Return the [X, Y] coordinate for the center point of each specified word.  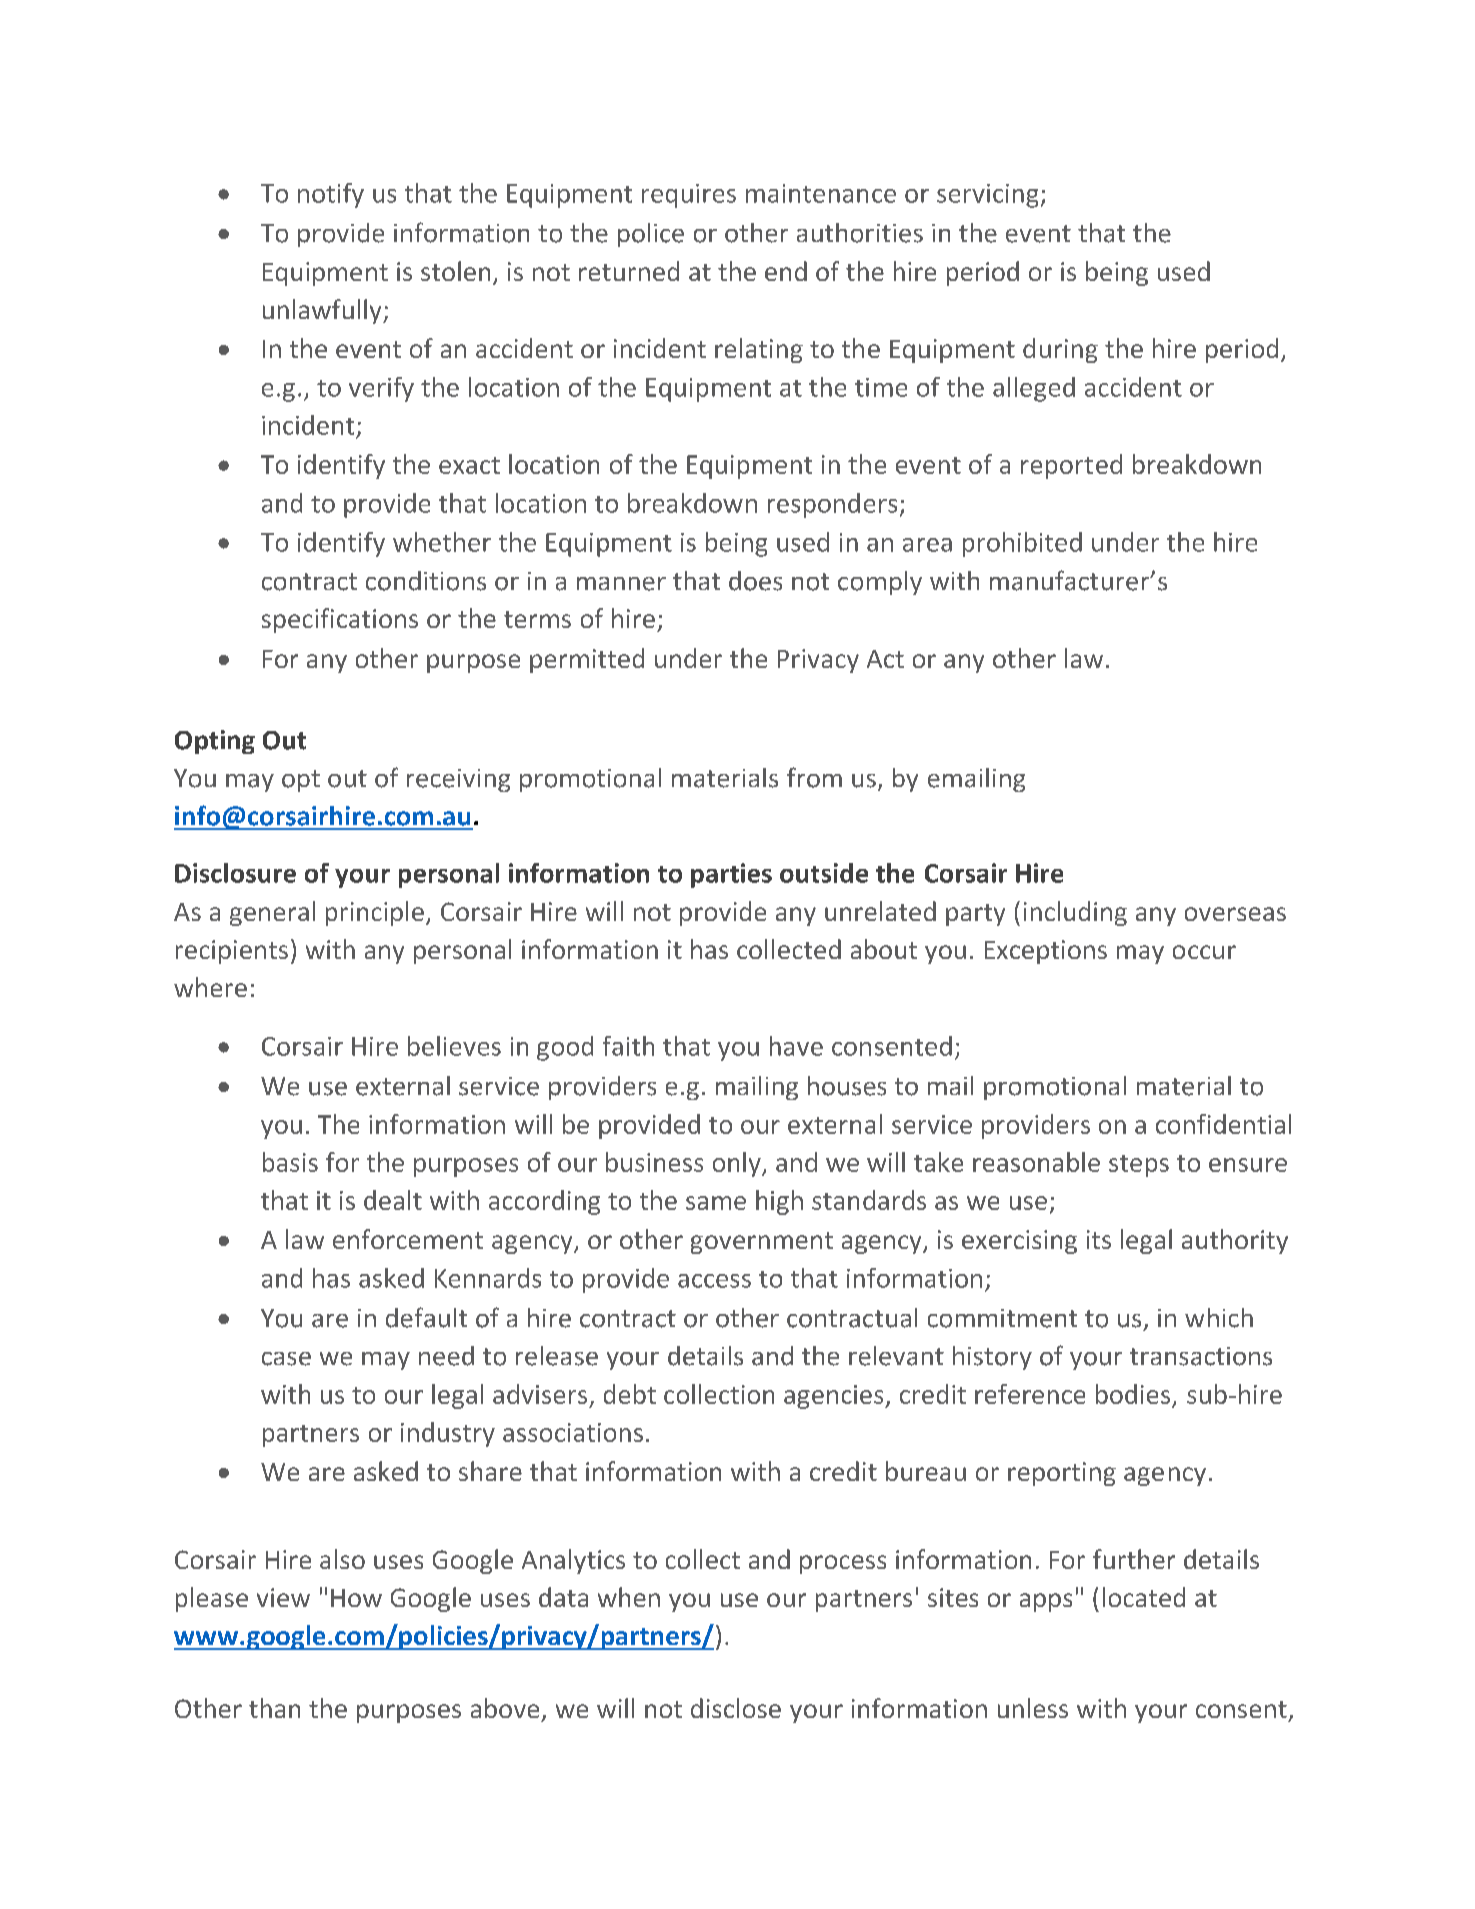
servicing [987, 196]
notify [331, 195]
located [1144, 1597]
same [716, 1203]
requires [689, 196]
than [274, 1708]
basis [290, 1162]
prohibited [1022, 544]
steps [1139, 1166]
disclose [736, 1708]
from [814, 777]
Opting [215, 742]
